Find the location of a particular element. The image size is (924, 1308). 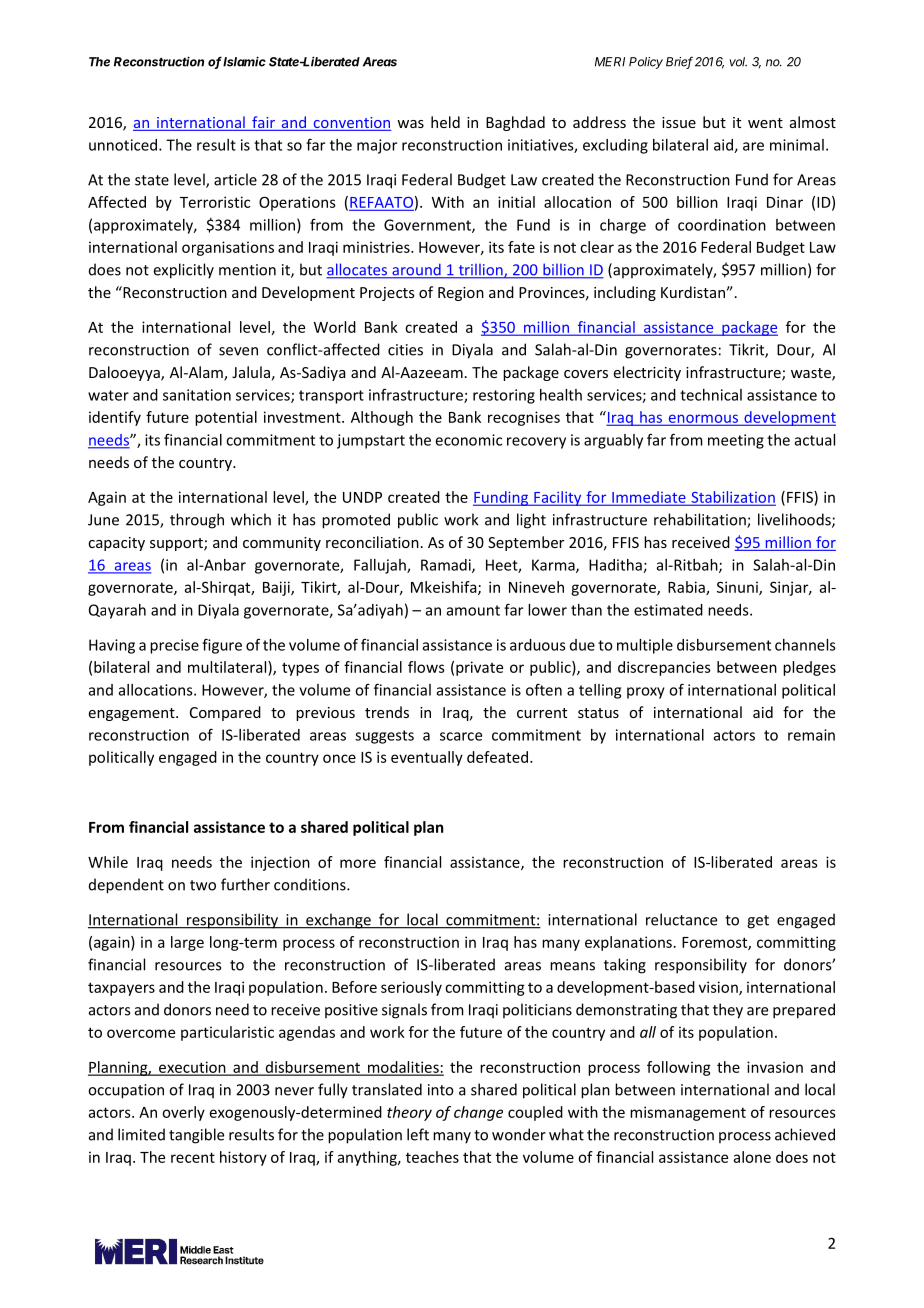

Rabia is located at coordinates (687, 588).
